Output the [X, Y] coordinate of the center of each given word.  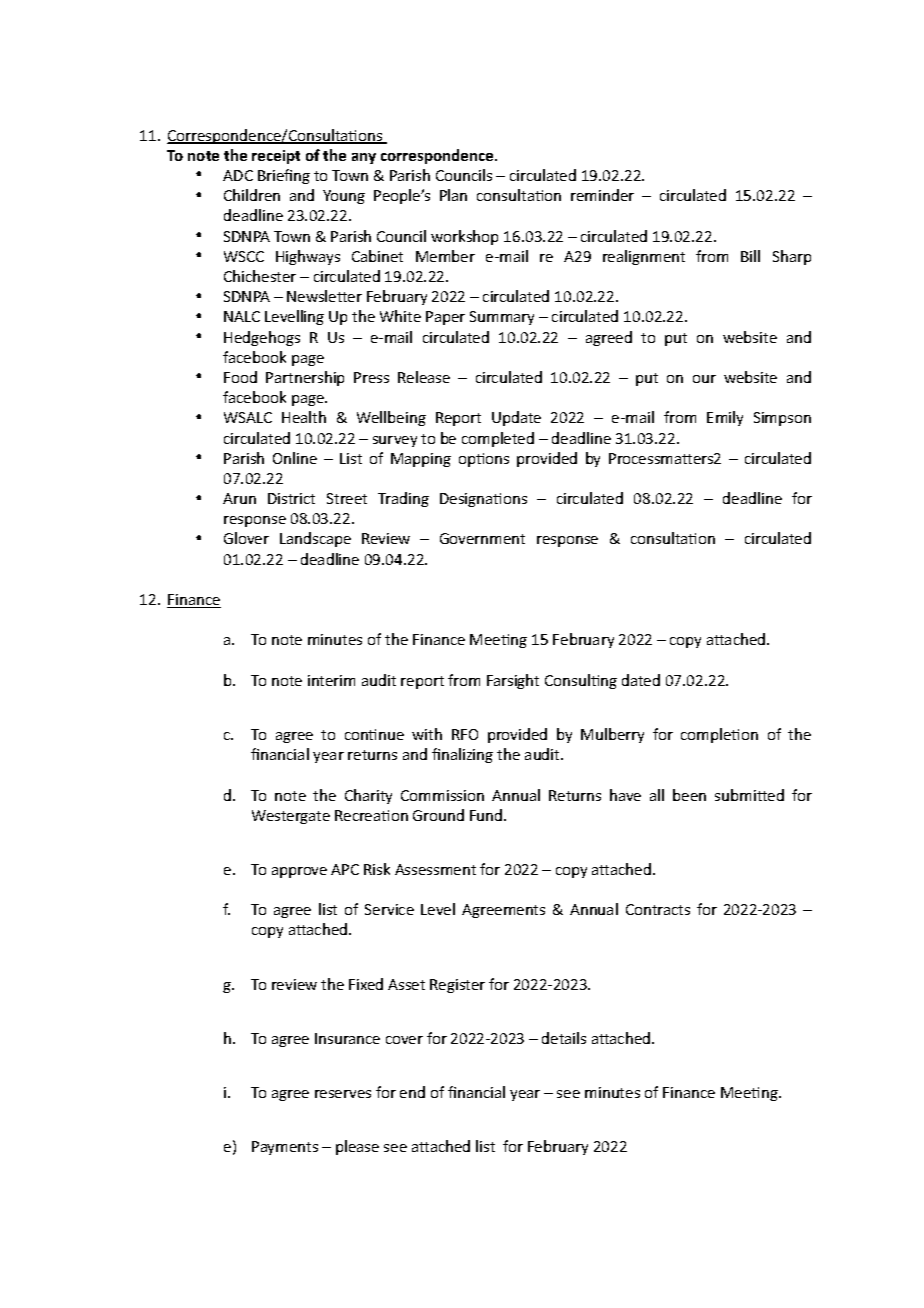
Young [344, 197]
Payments [285, 1148]
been [689, 795]
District [291, 498]
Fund [487, 815]
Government [482, 538]
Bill [750, 256]
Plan [453, 195]
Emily [725, 418]
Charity [368, 796]
